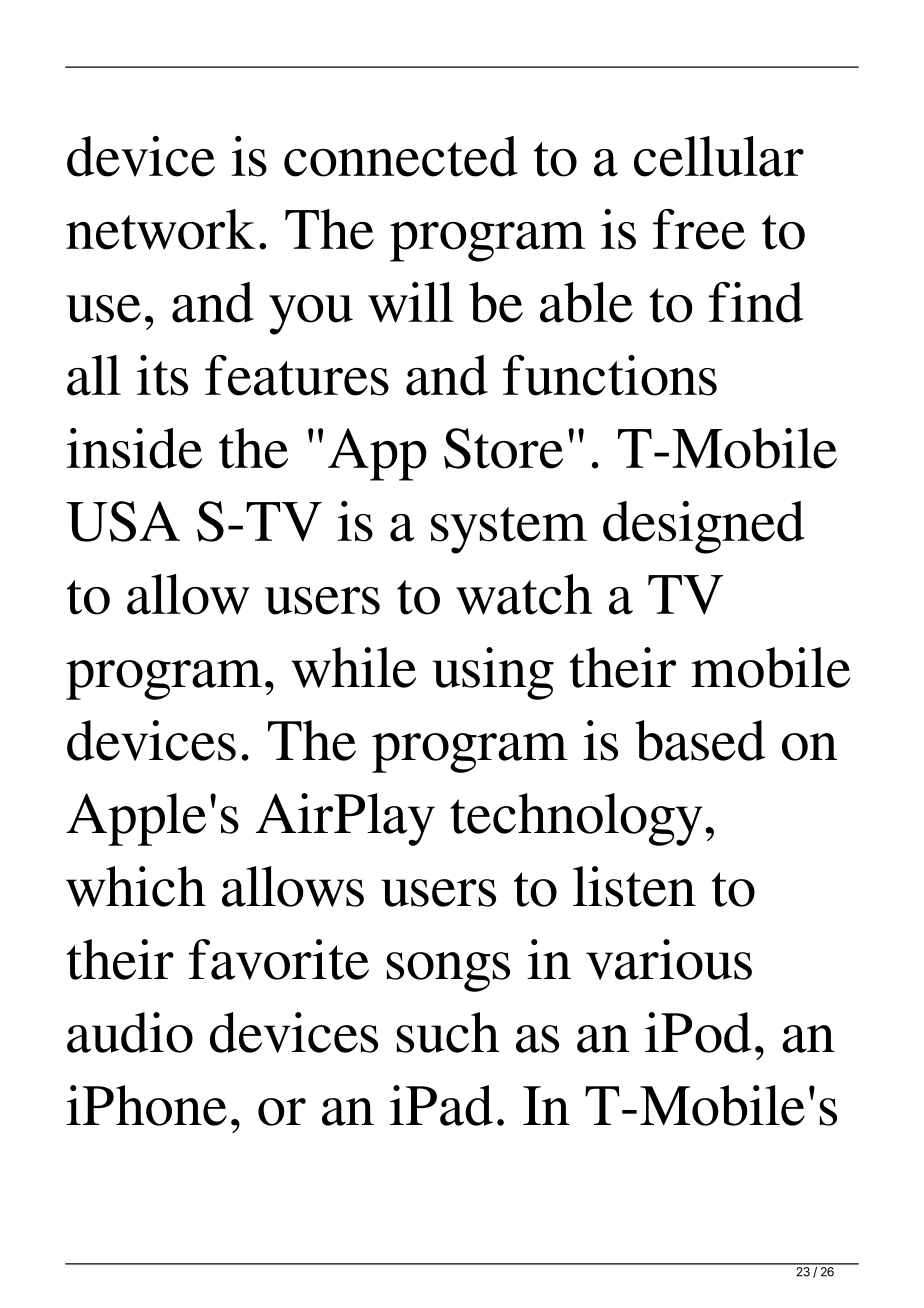 This screenshot has width=924, height=1308. Describe the element at coordinates (401, 156) in the screenshot. I see `connected` at that location.
